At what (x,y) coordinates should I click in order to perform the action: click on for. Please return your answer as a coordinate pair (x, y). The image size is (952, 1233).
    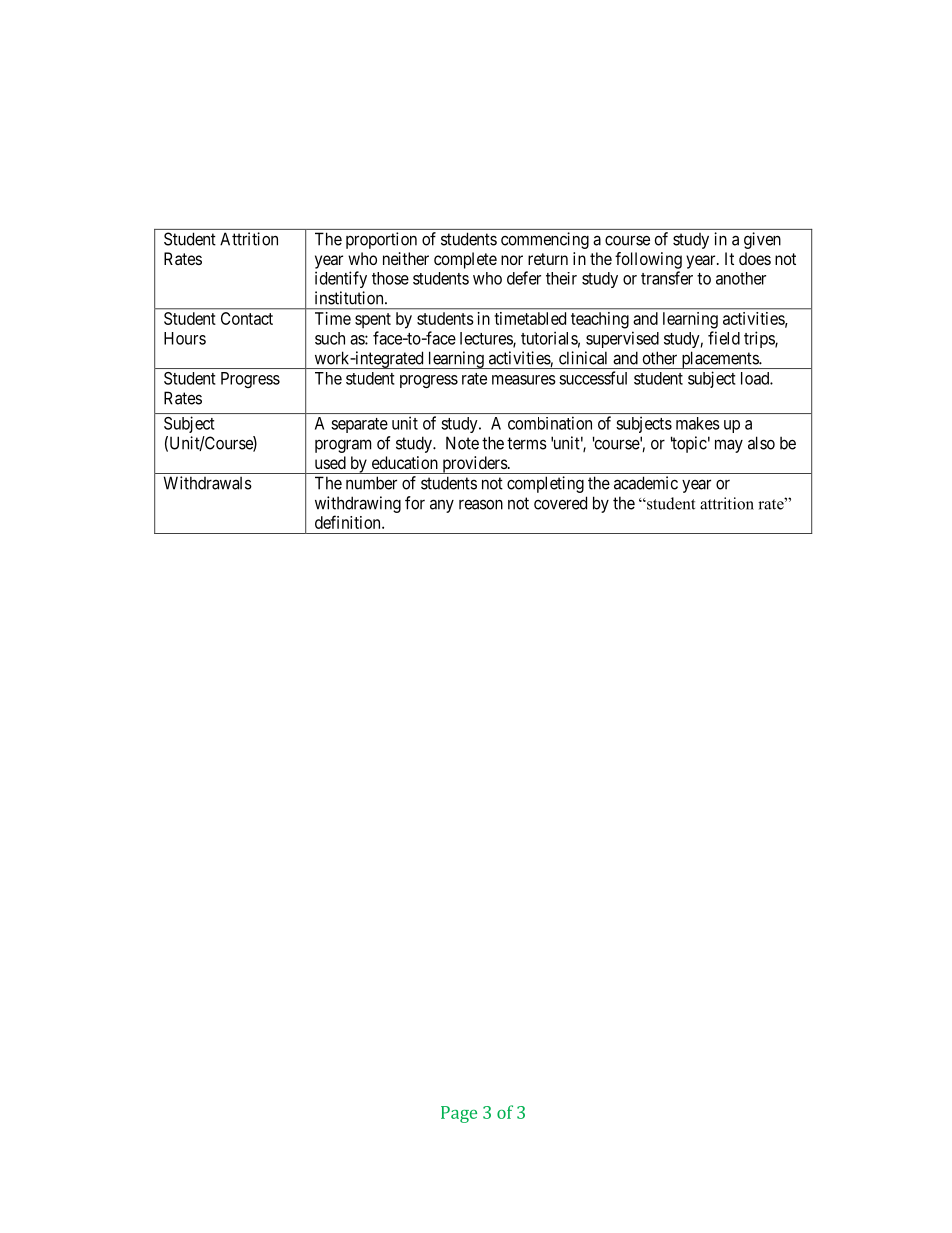
    Looking at the image, I should click on (415, 503).
